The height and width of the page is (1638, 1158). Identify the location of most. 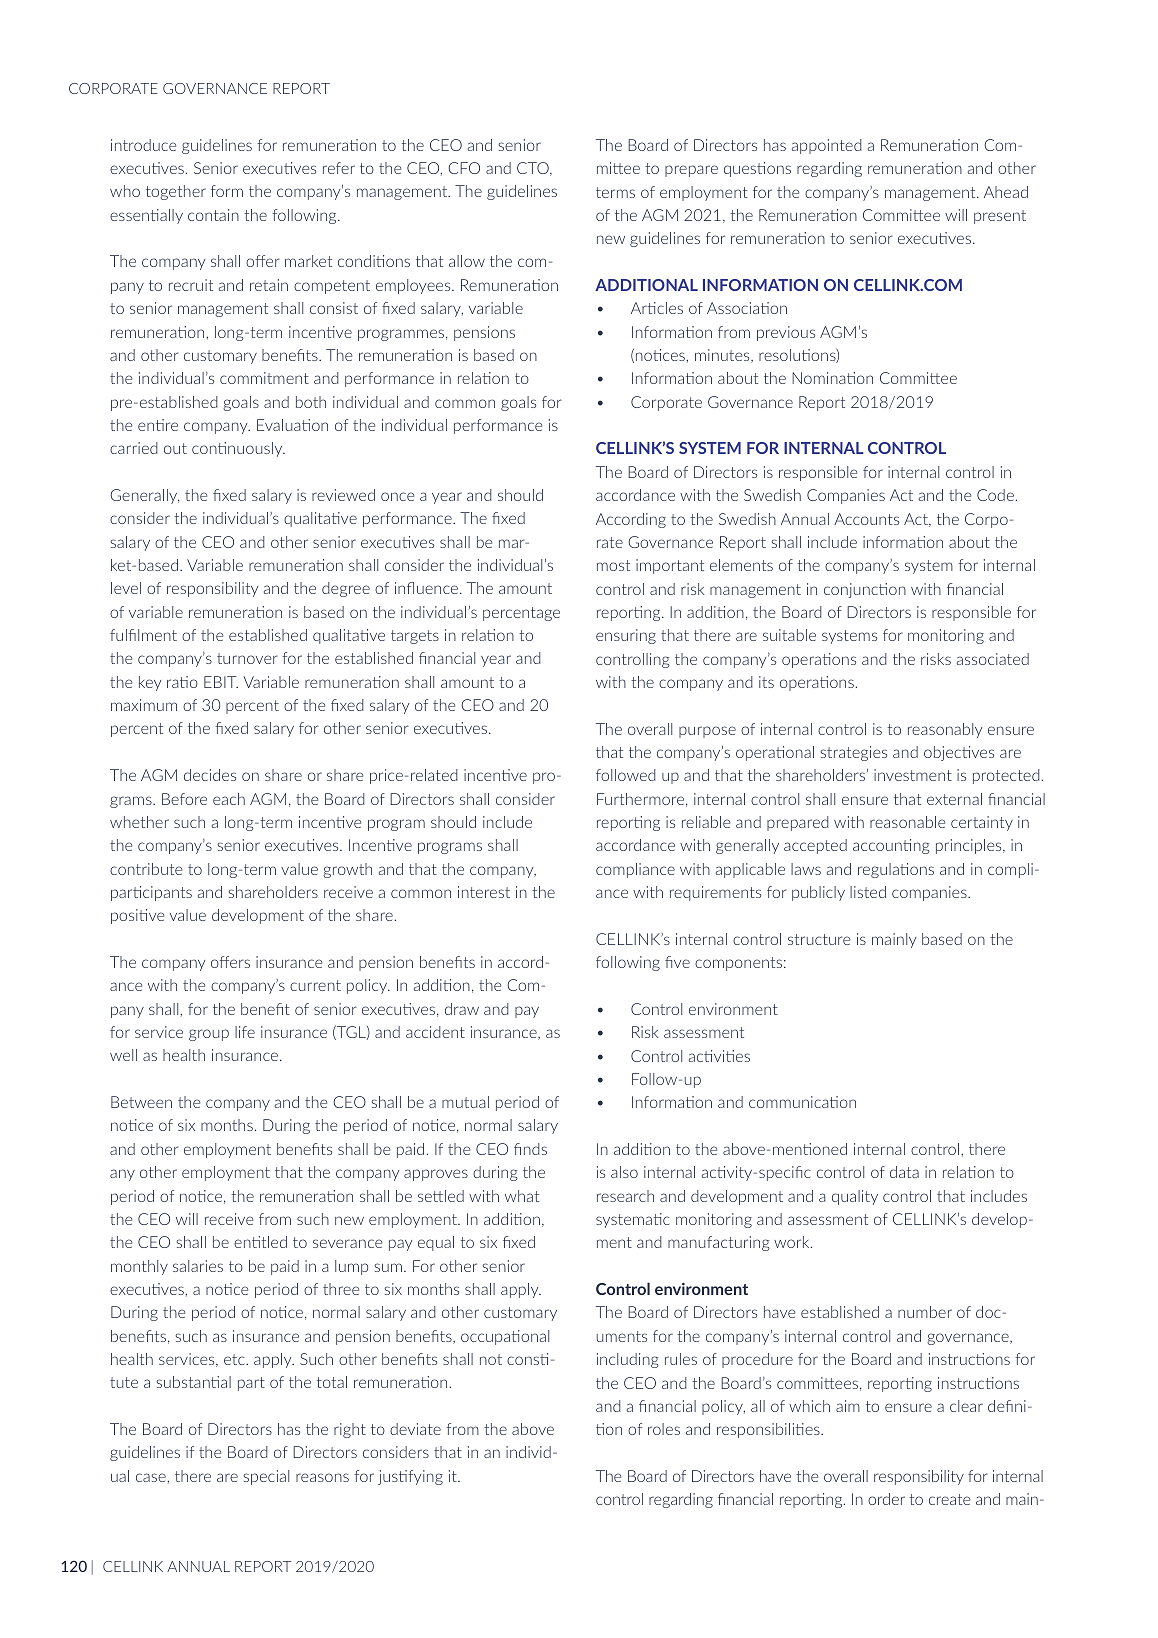
(613, 565).
